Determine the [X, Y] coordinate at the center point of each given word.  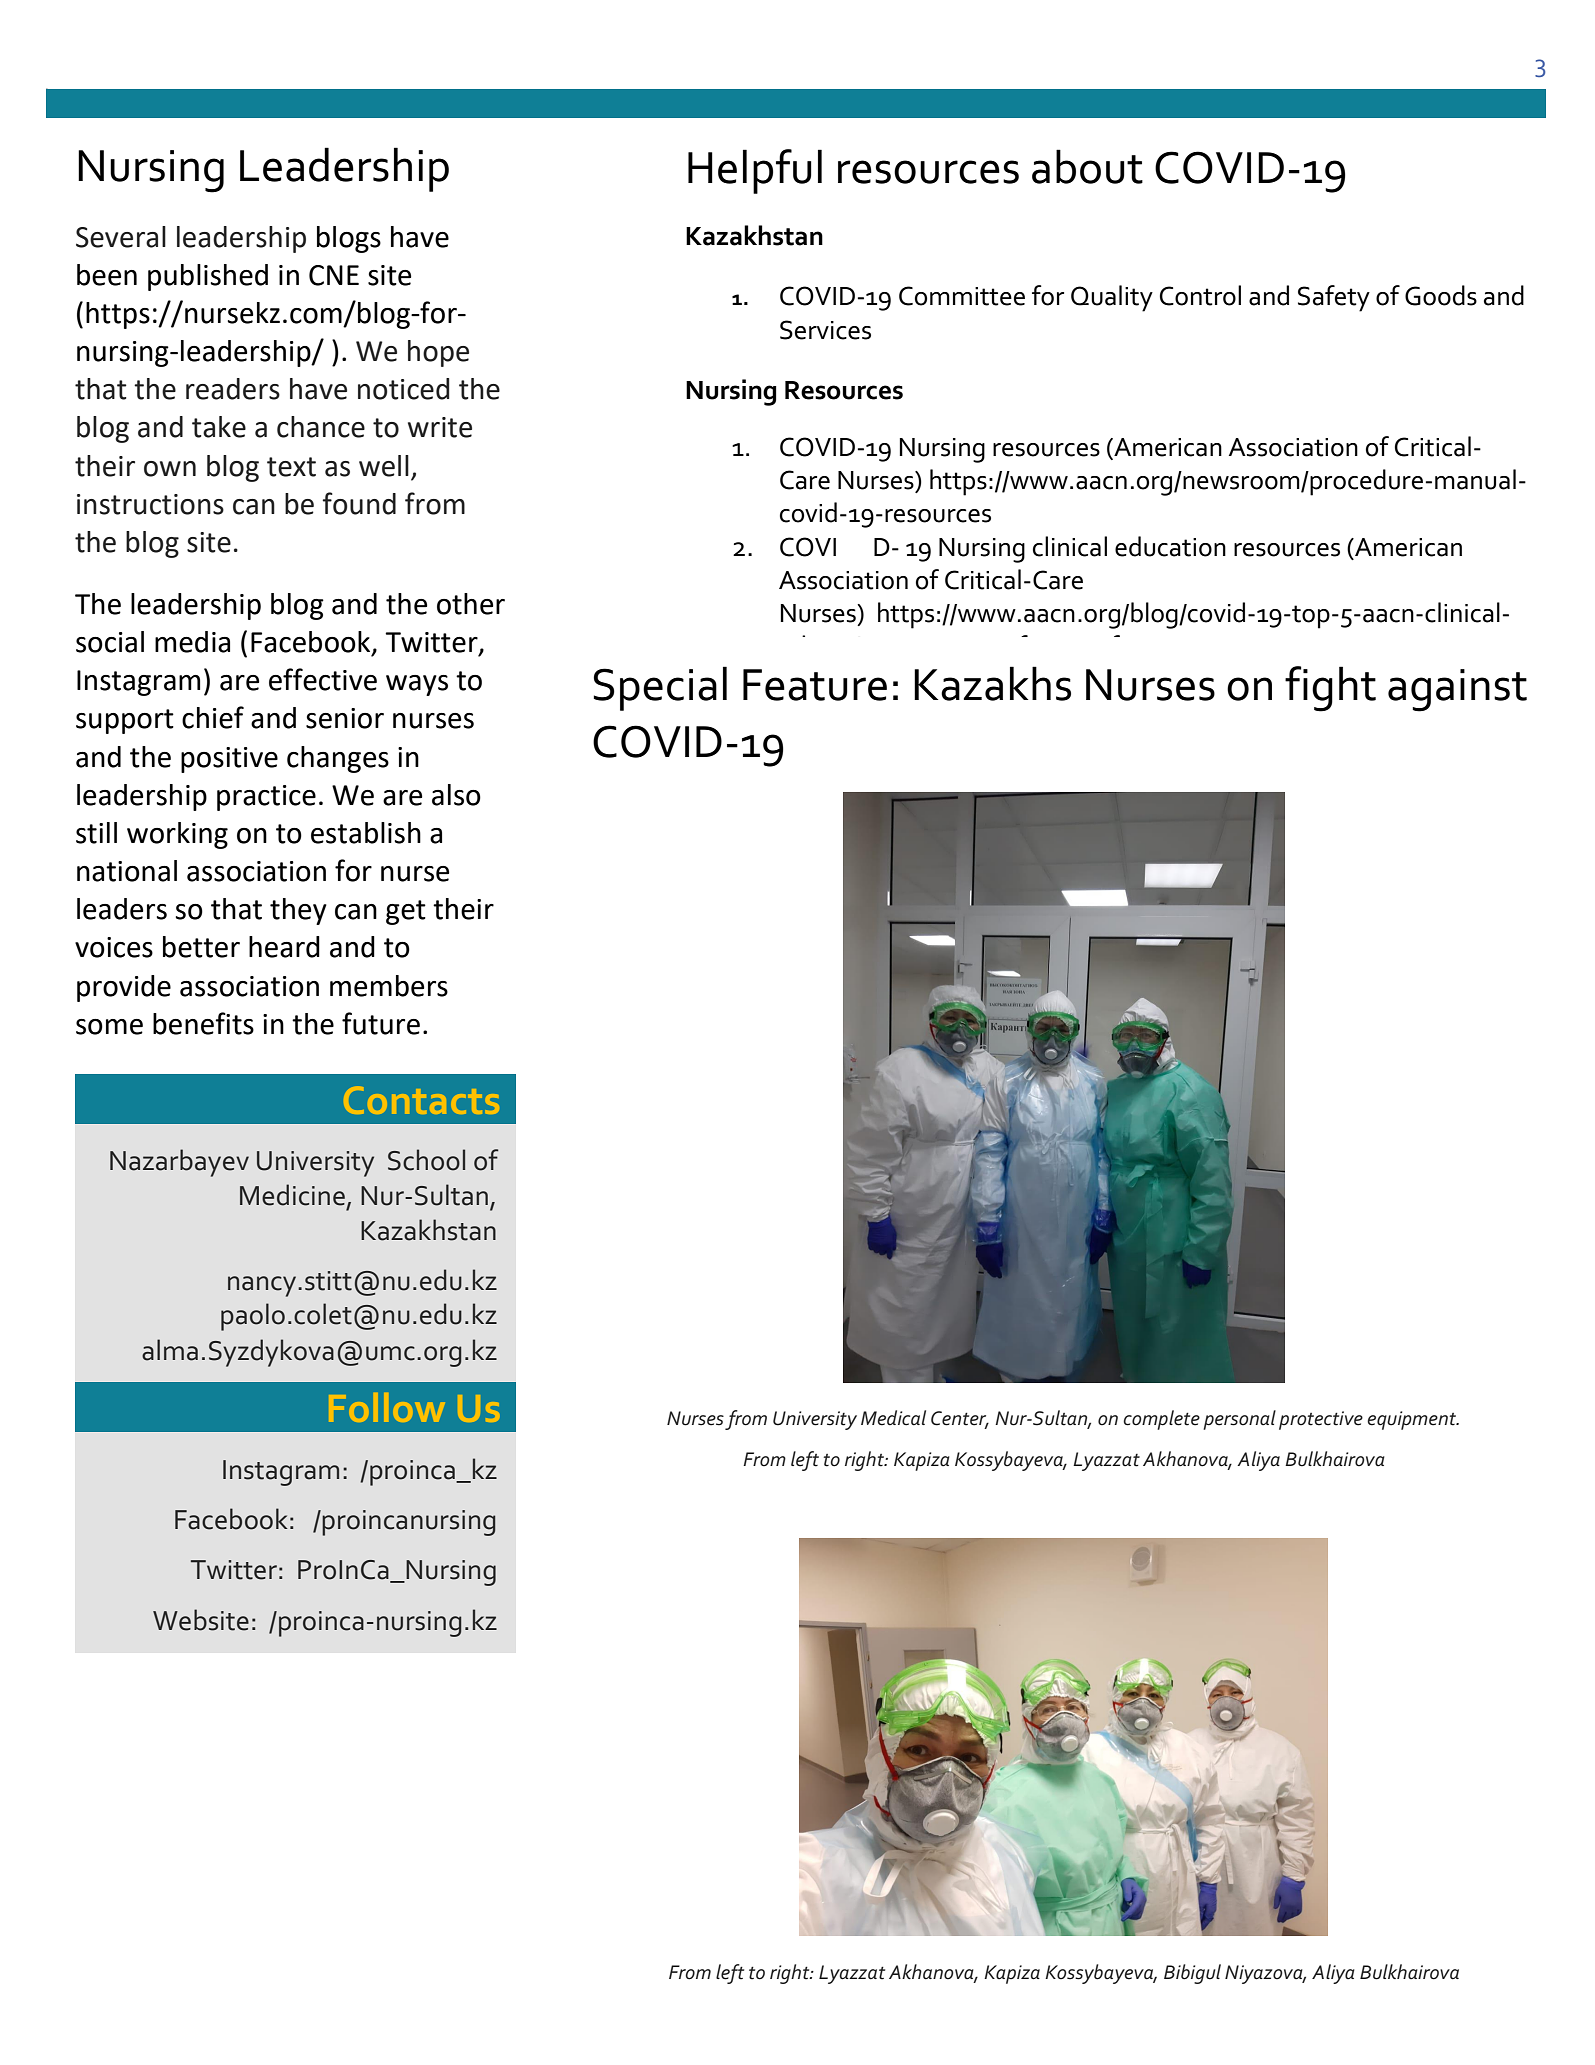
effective [323, 679]
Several [121, 237]
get [406, 912]
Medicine [292, 1195]
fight [1330, 689]
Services [825, 330]
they [298, 911]
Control [1200, 295]
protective [1321, 1420]
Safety [1334, 298]
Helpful [755, 171]
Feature [815, 685]
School [426, 1160]
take [219, 427]
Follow [386, 1407]
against [1457, 690]
